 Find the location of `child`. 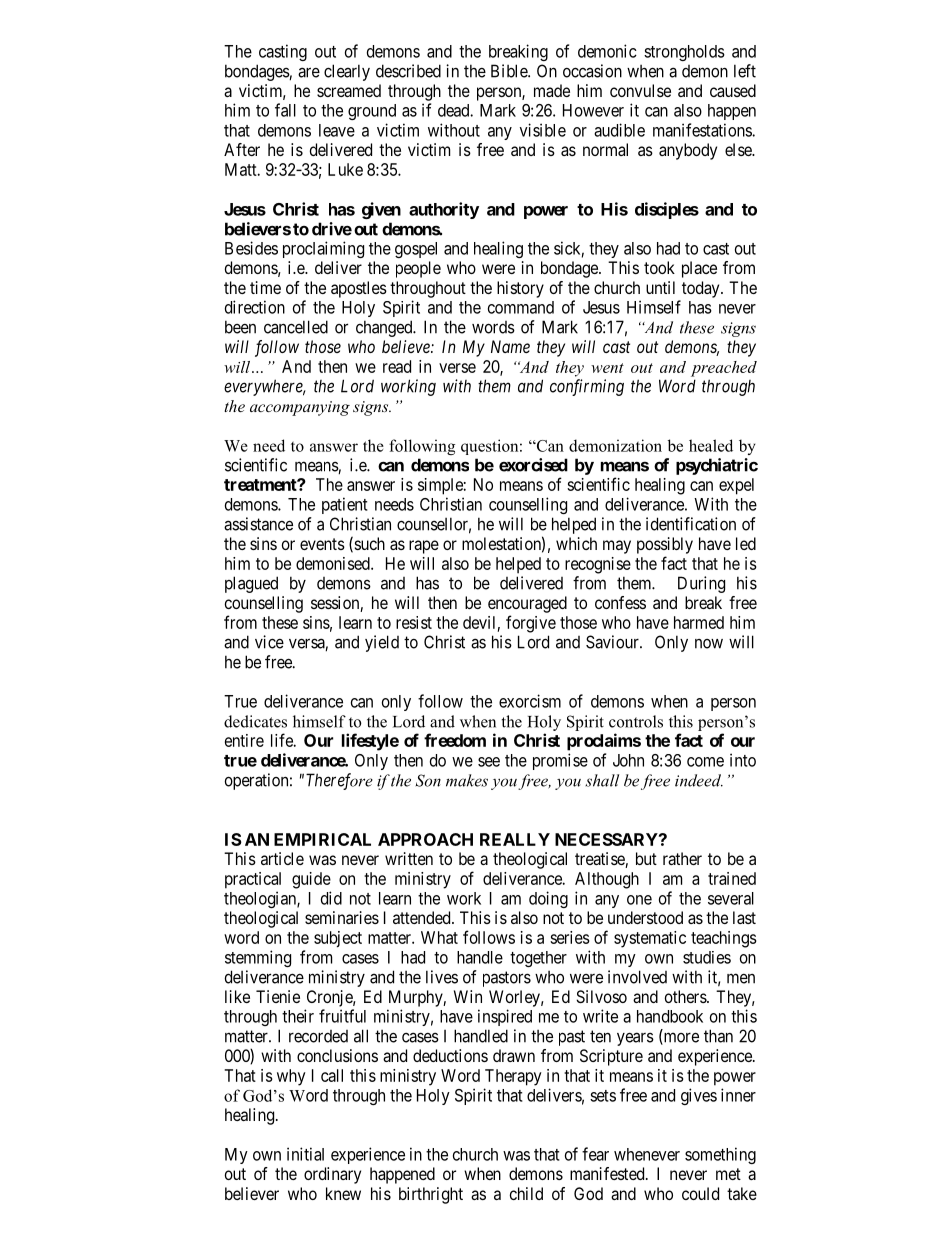

child is located at coordinates (526, 1193).
